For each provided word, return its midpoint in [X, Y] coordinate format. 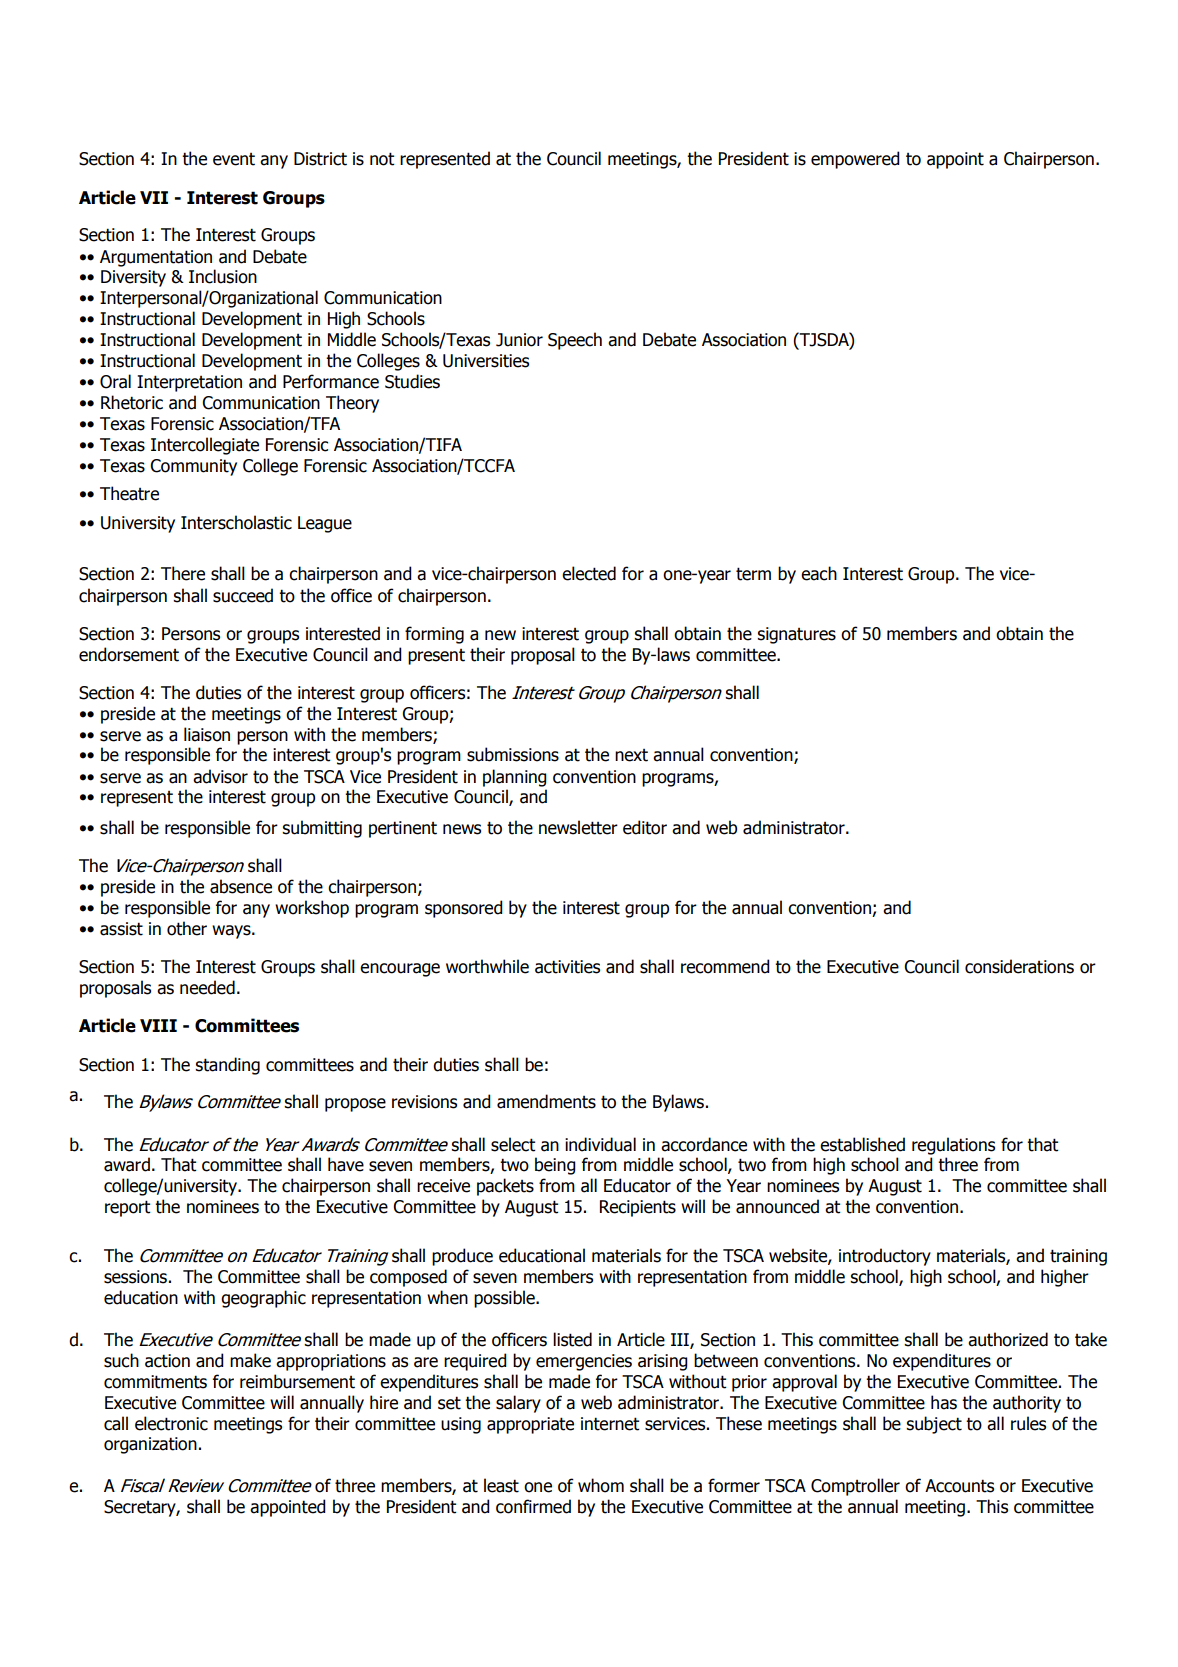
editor [645, 827]
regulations [953, 1146]
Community [193, 467]
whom [601, 1485]
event [234, 159]
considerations [1019, 966]
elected [589, 573]
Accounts [959, 1486]
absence [241, 886]
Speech [575, 341]
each [819, 573]
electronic [171, 1423]
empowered [855, 160]
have [346, 1164]
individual [600, 1144]
